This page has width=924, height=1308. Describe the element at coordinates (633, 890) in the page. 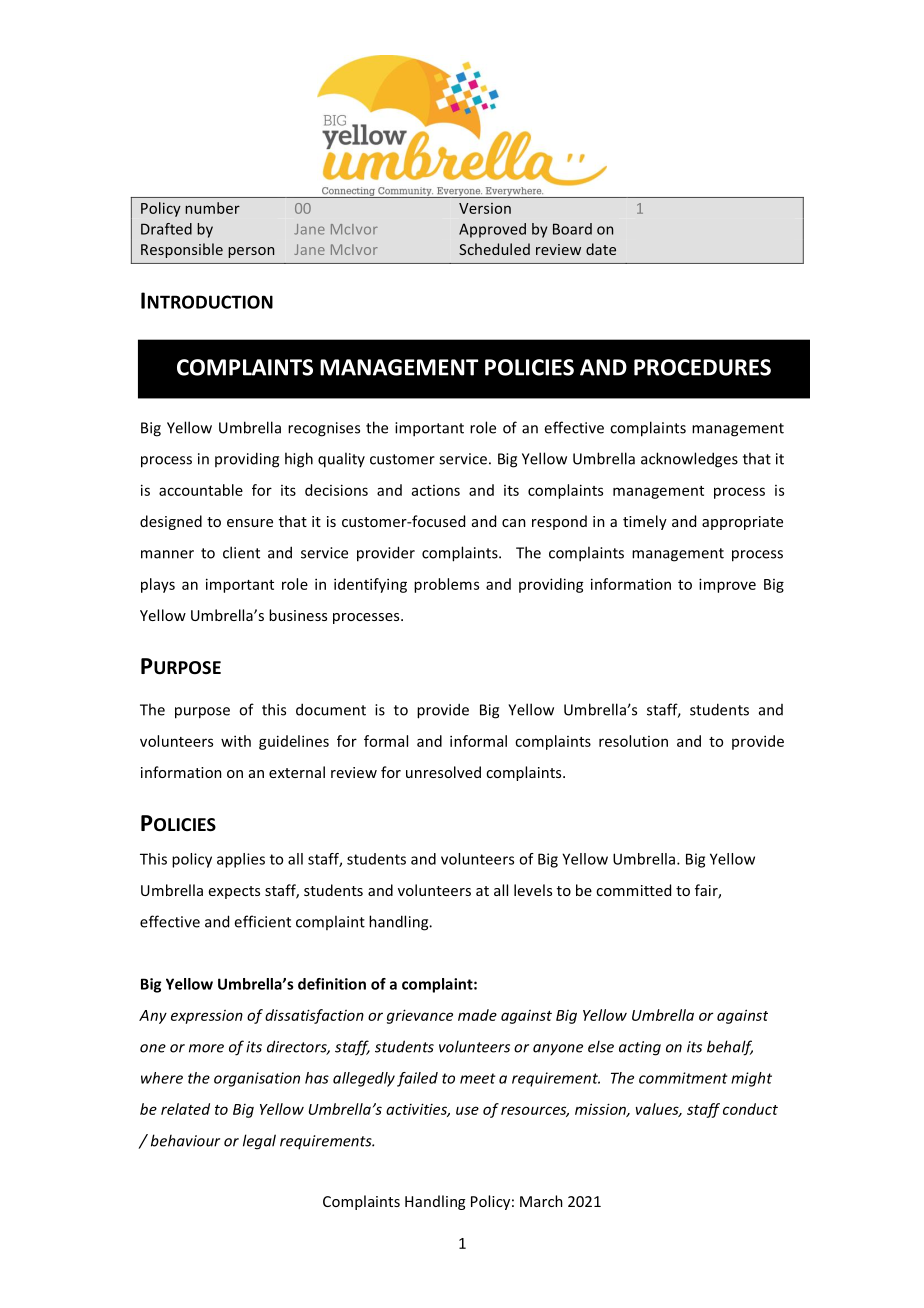

I see `committed` at that location.
